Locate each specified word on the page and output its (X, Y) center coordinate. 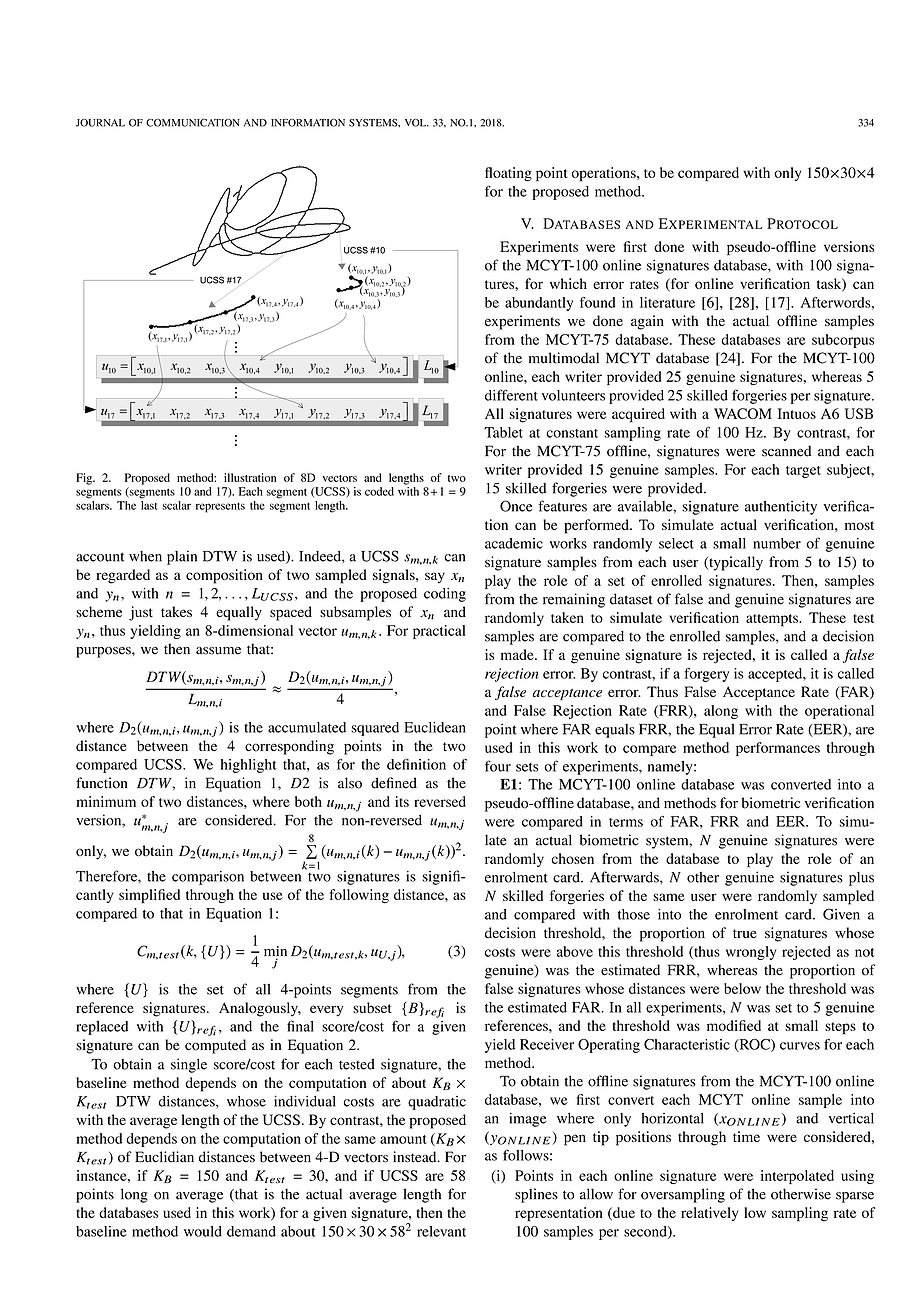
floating (508, 174)
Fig (85, 479)
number (777, 543)
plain (182, 557)
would (203, 1231)
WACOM (743, 413)
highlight (249, 766)
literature (667, 302)
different (511, 395)
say (435, 577)
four (498, 766)
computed (215, 1046)
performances (778, 749)
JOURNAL (100, 123)
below (742, 988)
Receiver (547, 1044)
